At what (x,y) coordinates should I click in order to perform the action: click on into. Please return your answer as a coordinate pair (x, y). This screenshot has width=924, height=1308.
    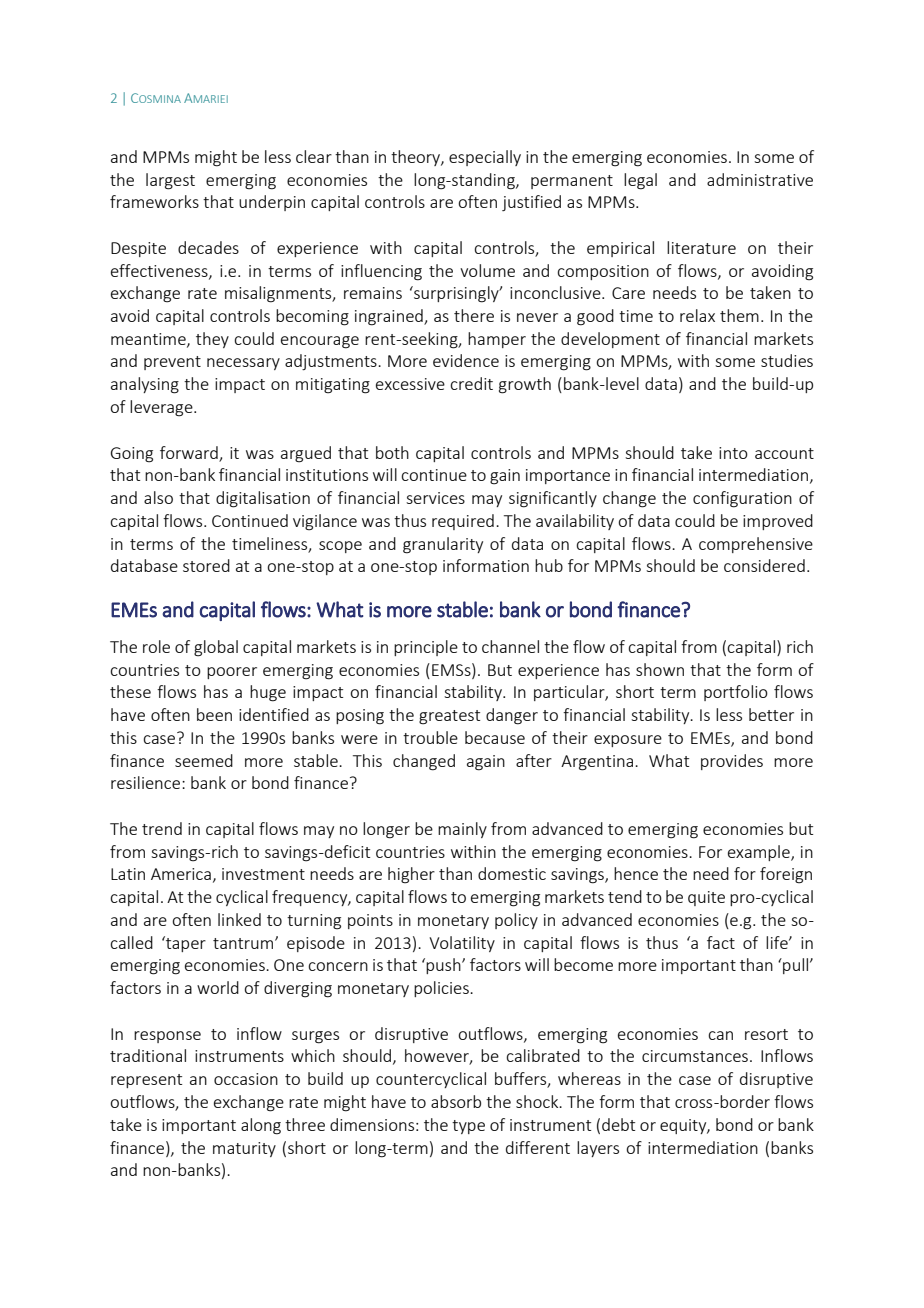
    Looking at the image, I should click on (733, 453).
